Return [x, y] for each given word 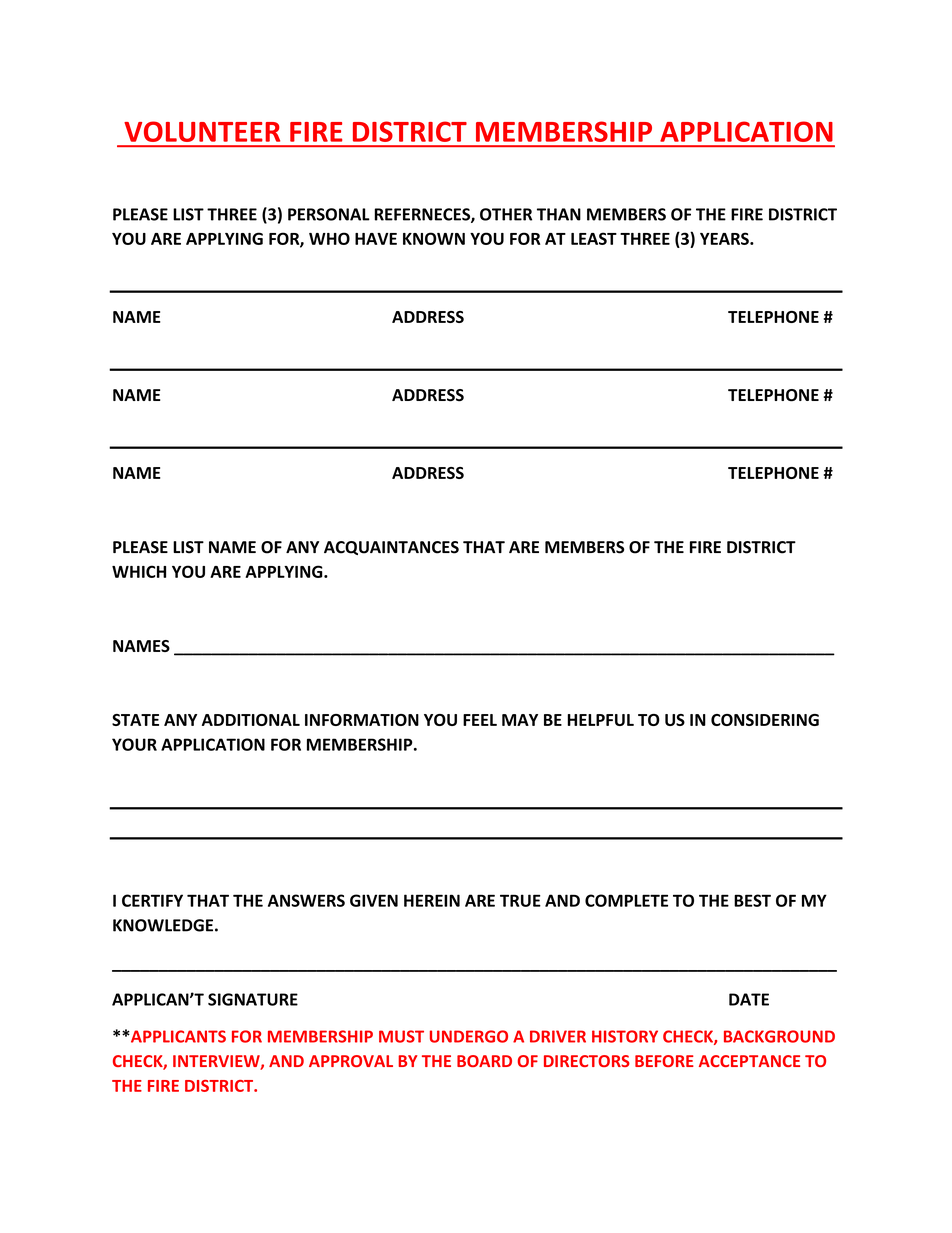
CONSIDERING [765, 720]
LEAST [594, 238]
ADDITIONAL [251, 720]
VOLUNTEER [202, 131]
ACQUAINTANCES [391, 548]
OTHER [506, 214]
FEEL [480, 720]
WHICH [139, 571]
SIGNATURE [253, 999]
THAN [559, 214]
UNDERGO [469, 1036]
